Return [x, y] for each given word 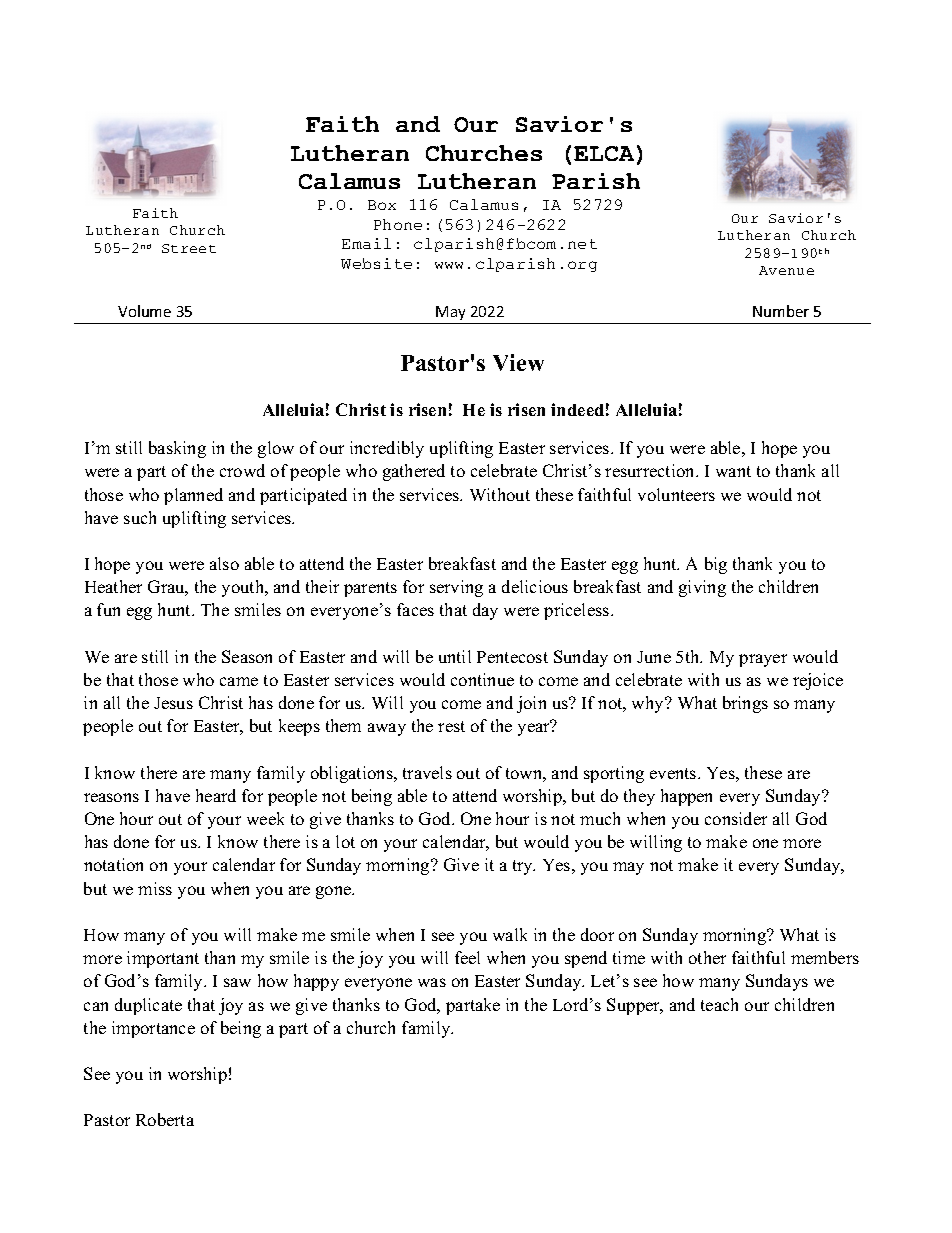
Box [382, 205]
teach [719, 1004]
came [239, 681]
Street [189, 248]
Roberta [165, 1119]
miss [155, 888]
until [455, 656]
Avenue [786, 270]
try [524, 867]
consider [736, 818]
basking [177, 449]
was [432, 982]
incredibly [387, 449]
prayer [763, 660]
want [733, 471]
